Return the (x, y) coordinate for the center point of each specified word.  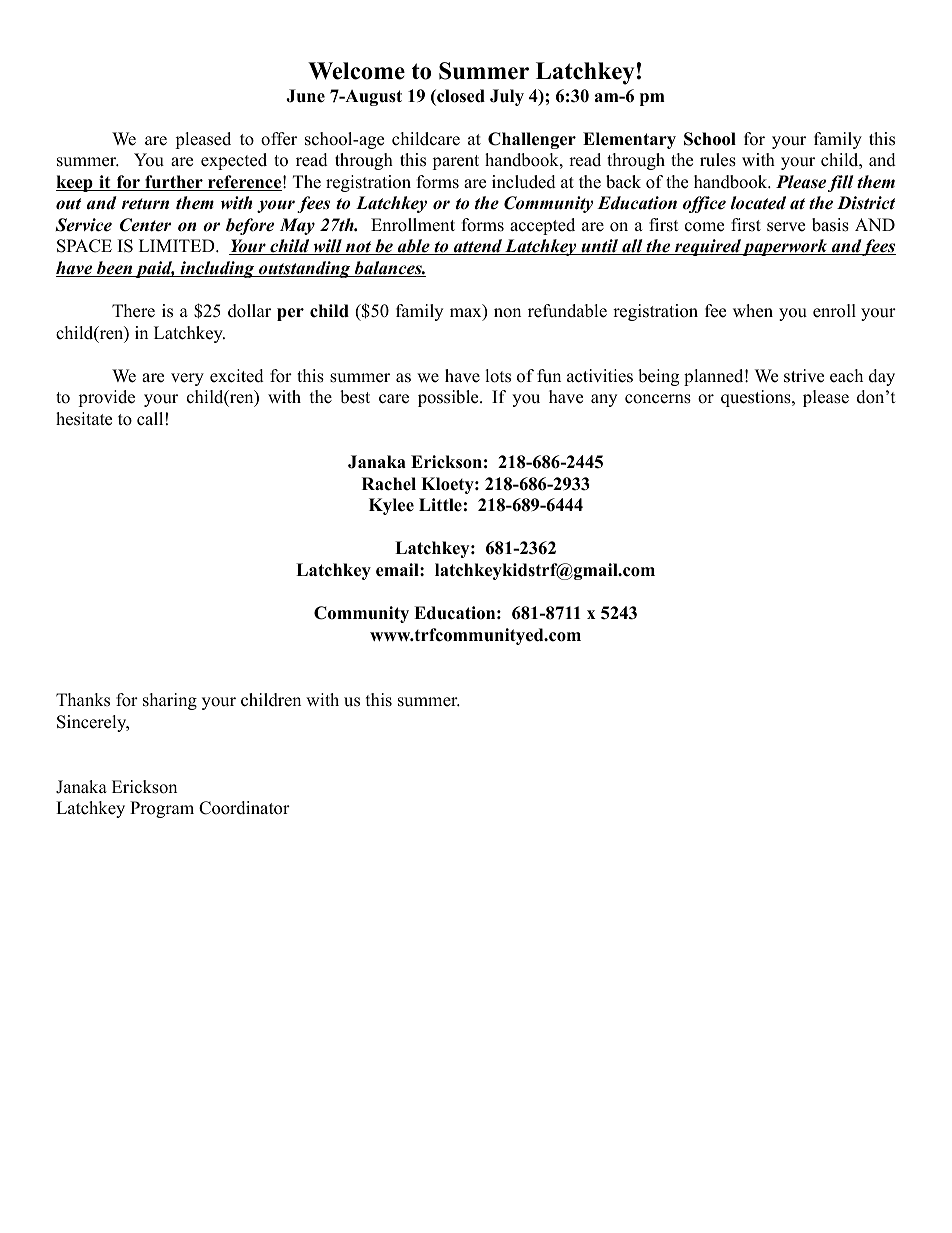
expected (234, 161)
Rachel (389, 484)
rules (718, 160)
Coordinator (244, 808)
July (507, 97)
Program (162, 809)
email (398, 570)
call (150, 419)
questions (757, 398)
